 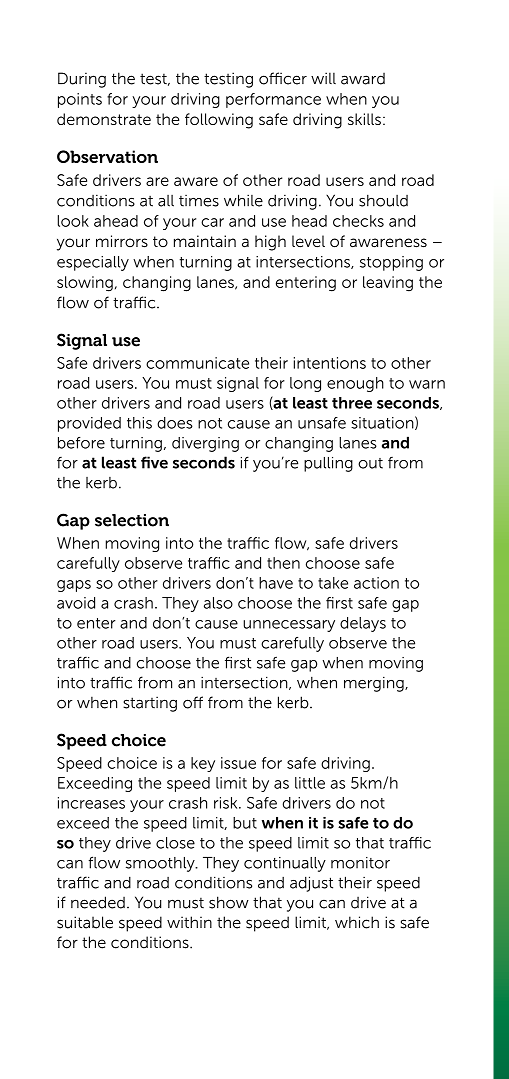 I want to click on skills, so click(x=364, y=119).
